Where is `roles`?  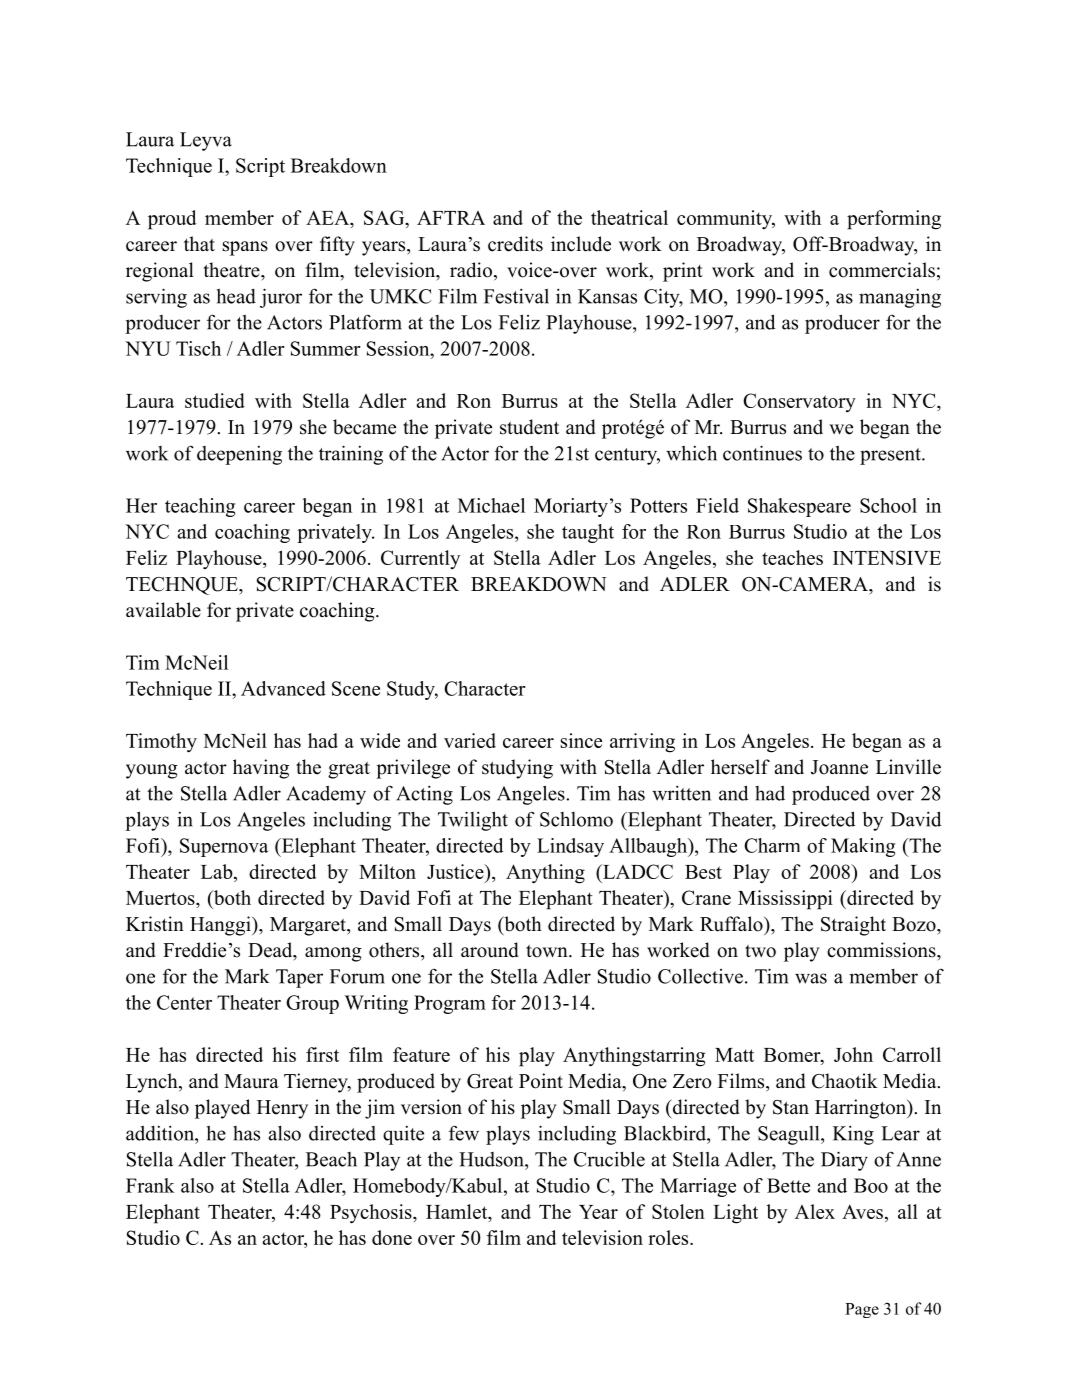
roles is located at coordinates (669, 1237).
